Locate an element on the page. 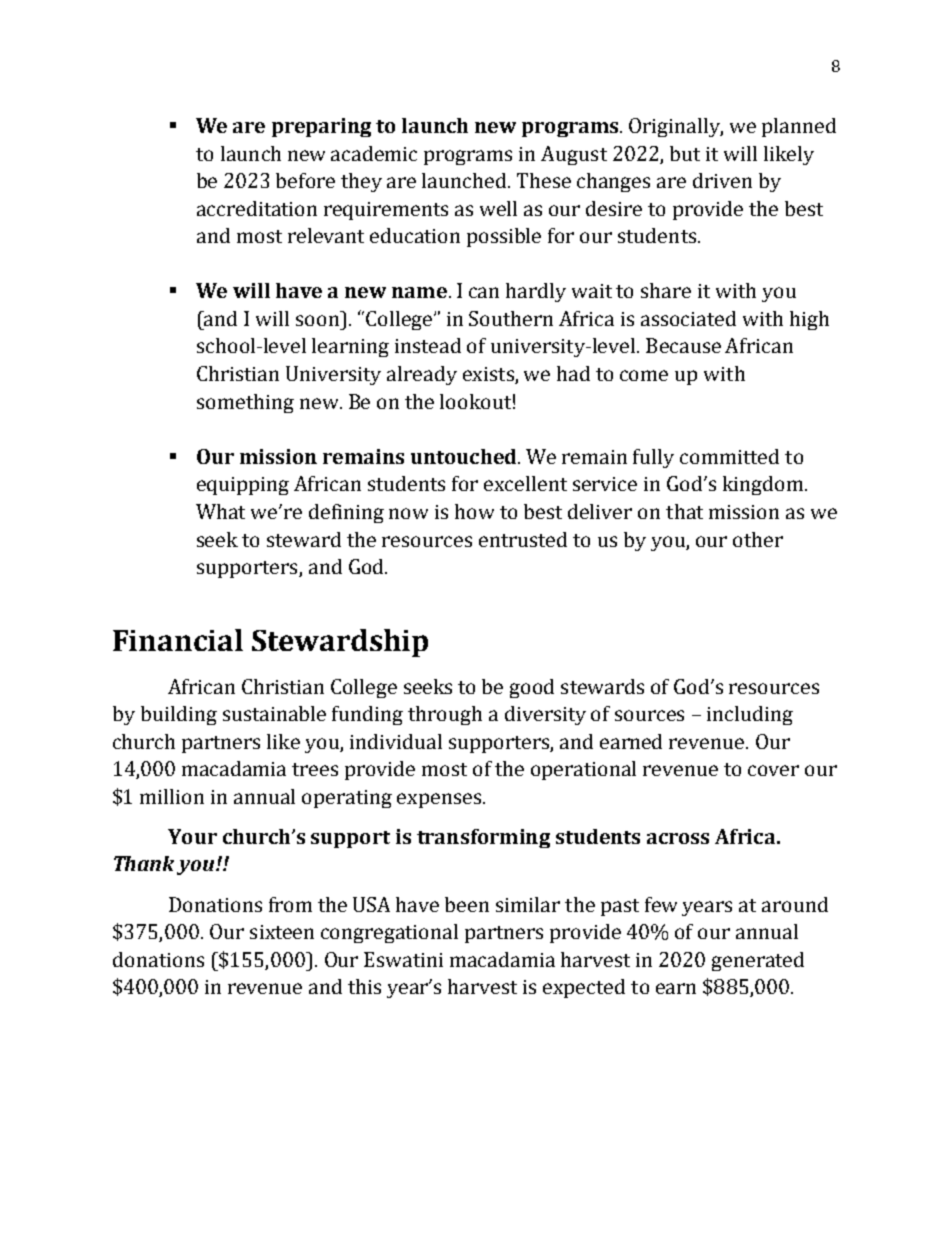  something is located at coordinates (245, 403).
